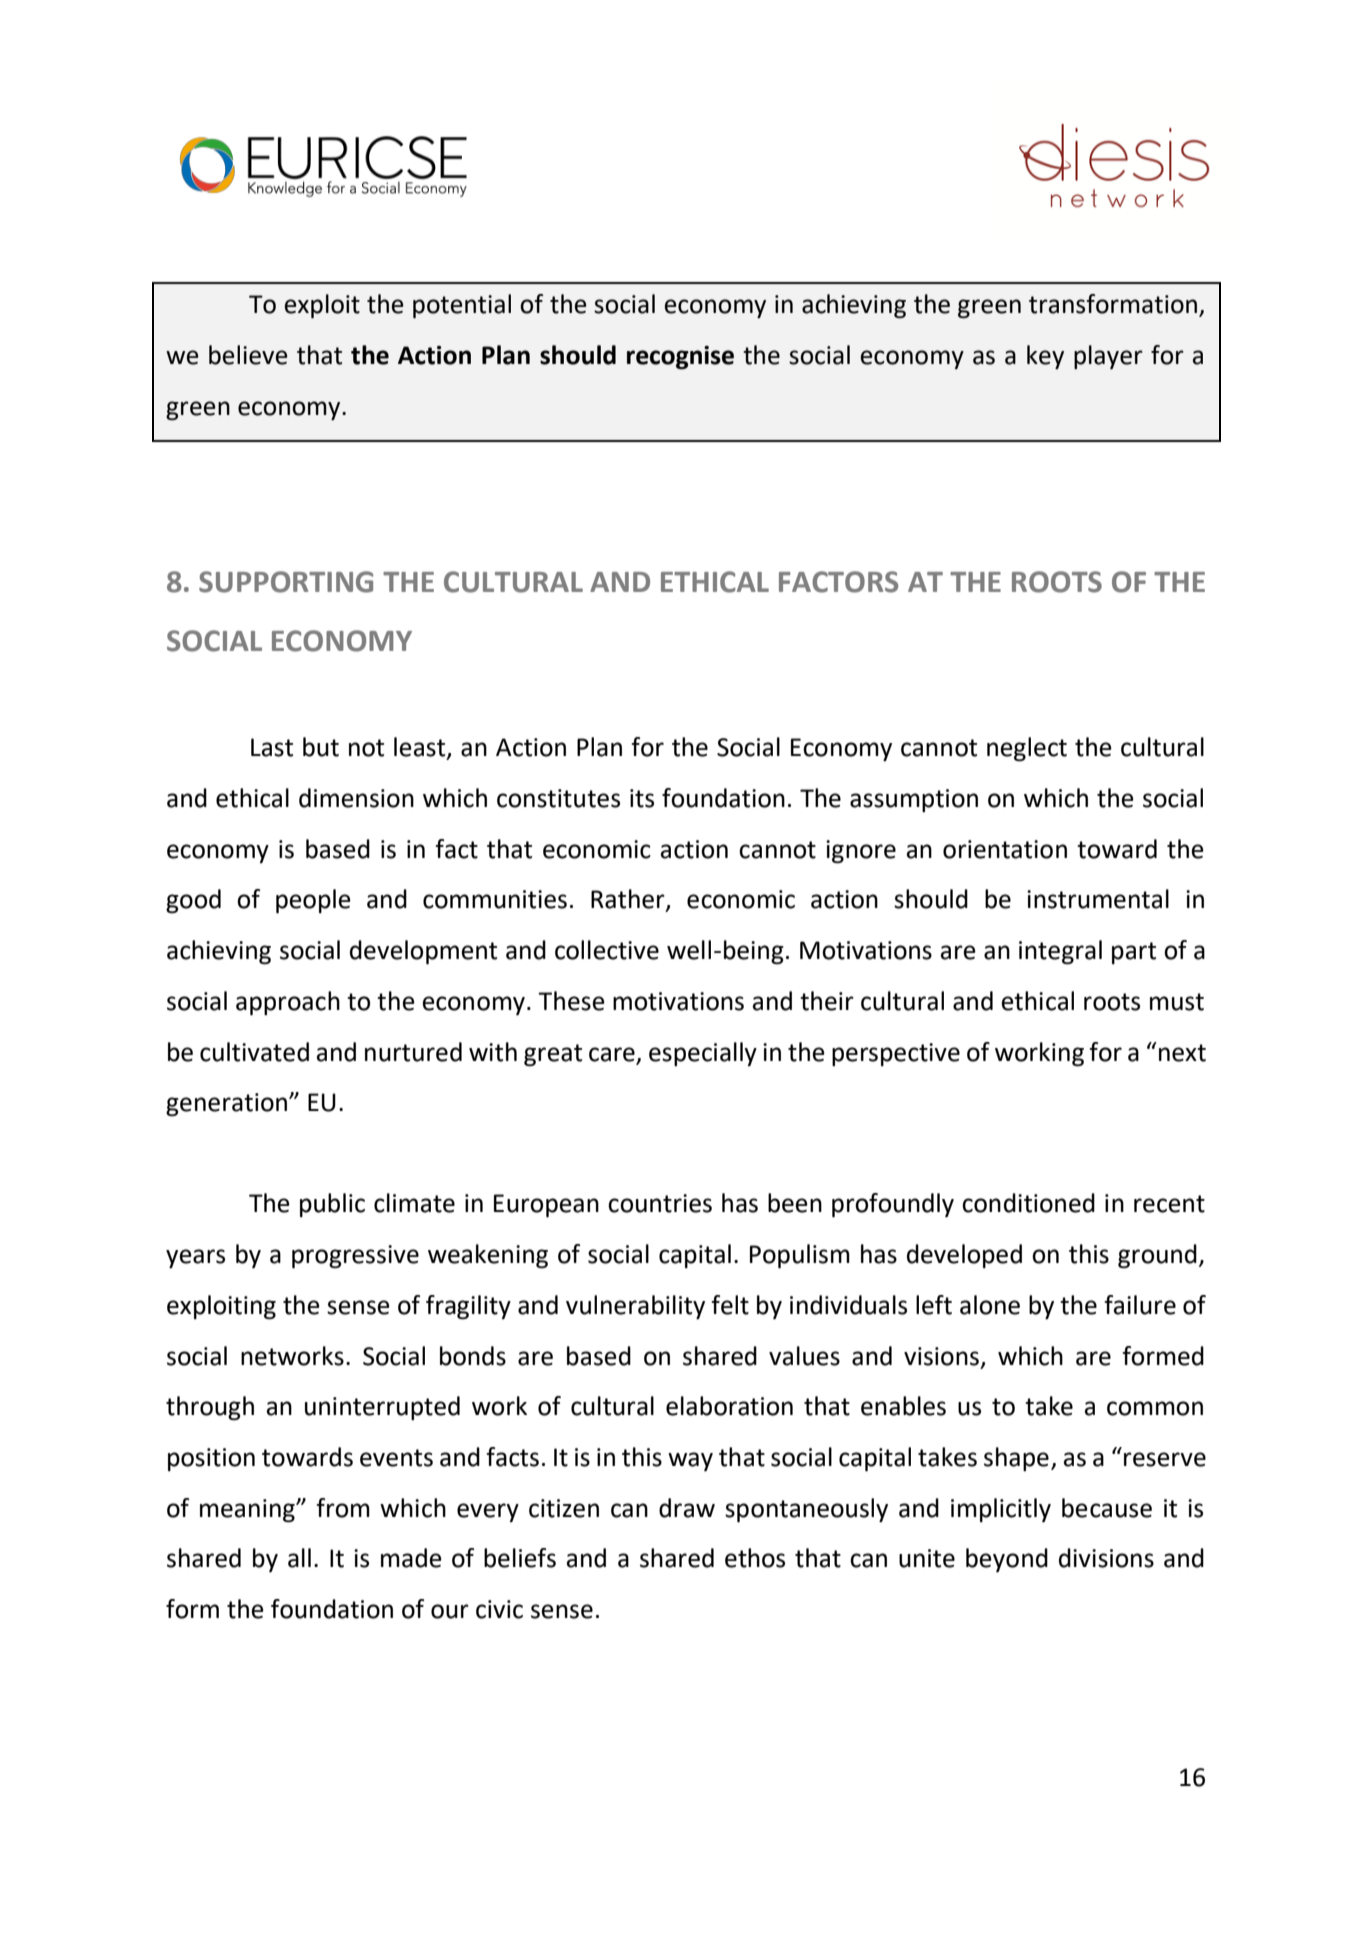 The width and height of the screenshot is (1372, 1942). Describe the element at coordinates (248, 355) in the screenshot. I see `believe` at that location.
